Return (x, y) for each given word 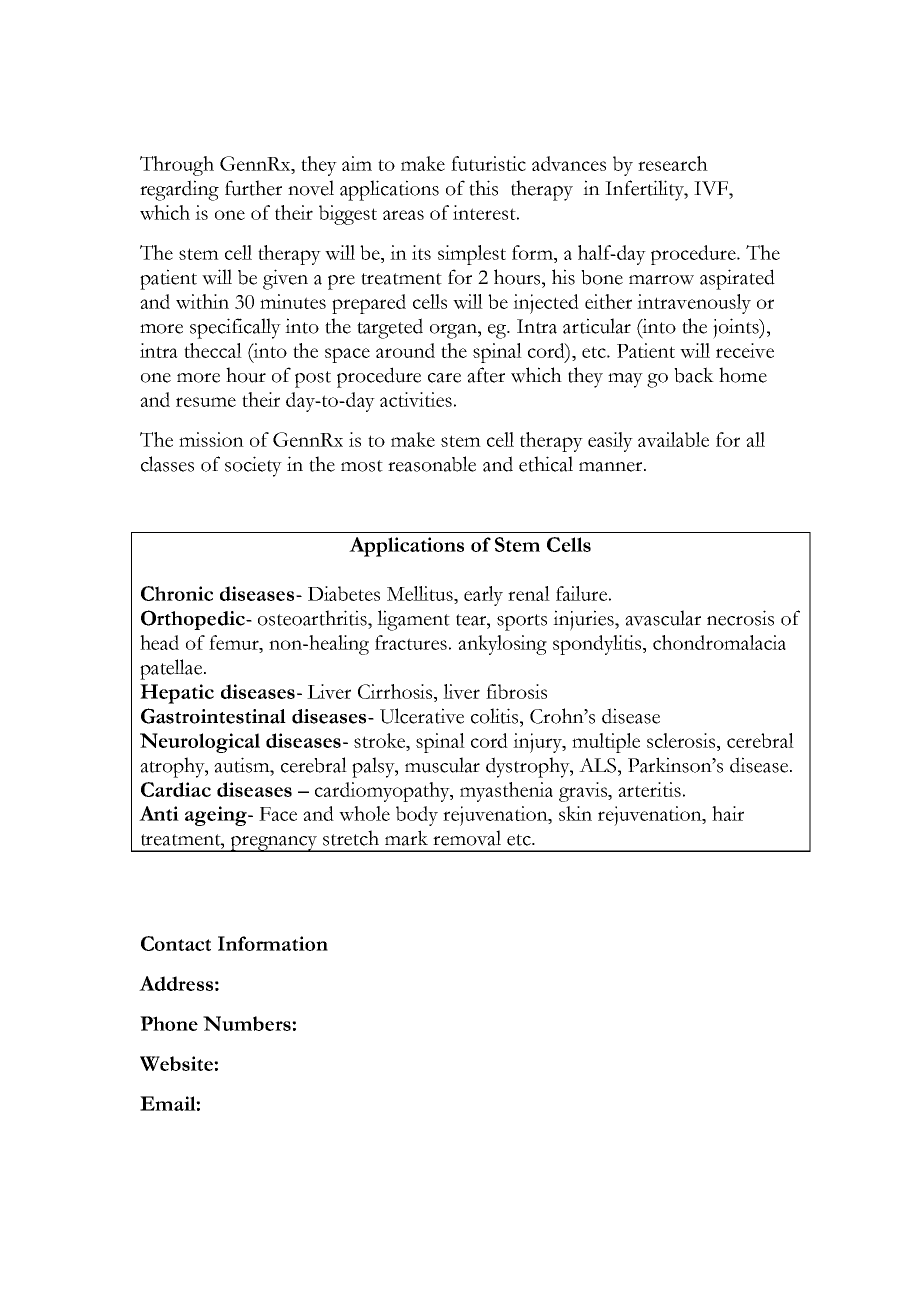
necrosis (740, 618)
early (483, 596)
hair (728, 813)
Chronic (177, 593)
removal (467, 838)
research (673, 163)
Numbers (248, 1023)
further (253, 188)
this (483, 188)
